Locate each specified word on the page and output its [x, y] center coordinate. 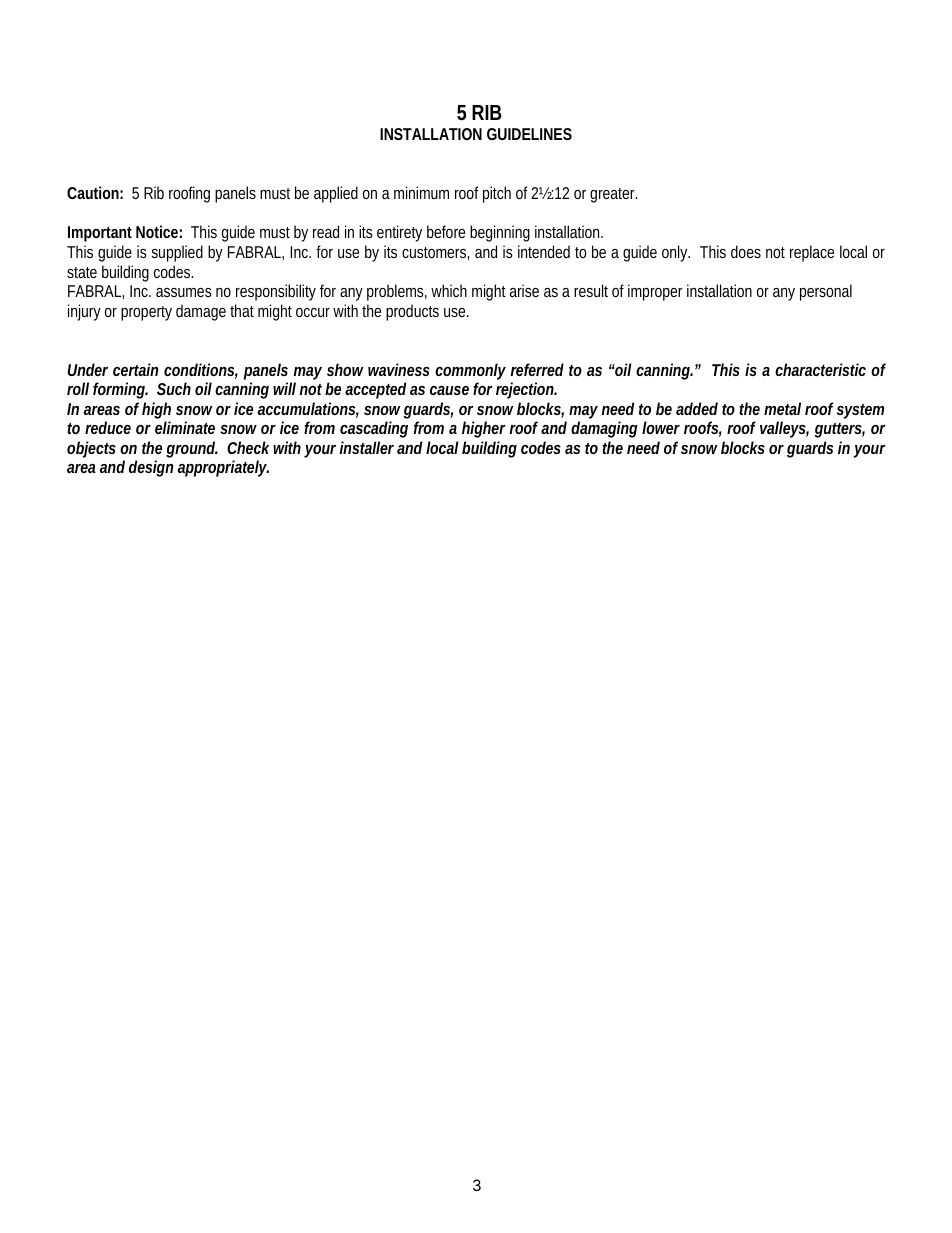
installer [367, 447]
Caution [93, 192]
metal [782, 408]
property [146, 313]
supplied [177, 253]
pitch [497, 194]
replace [812, 253]
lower [661, 427]
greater [613, 195]
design [151, 468]
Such [174, 388]
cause [449, 390]
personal [826, 292]
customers [435, 252]
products [412, 312]
